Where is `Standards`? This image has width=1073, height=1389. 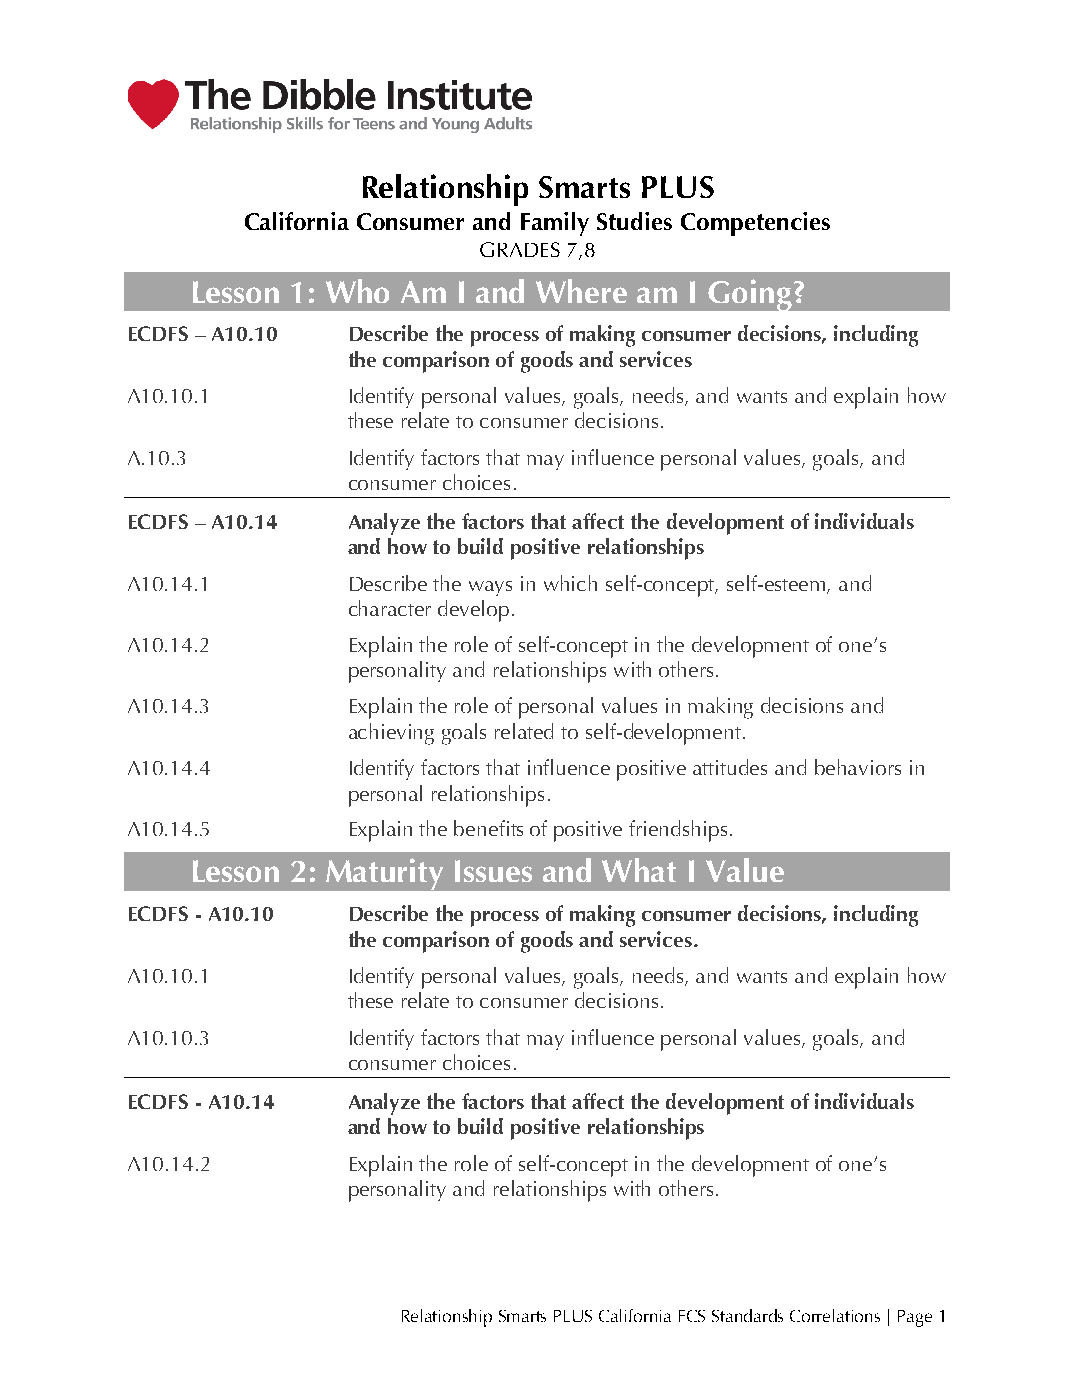
Standards is located at coordinates (747, 1315).
